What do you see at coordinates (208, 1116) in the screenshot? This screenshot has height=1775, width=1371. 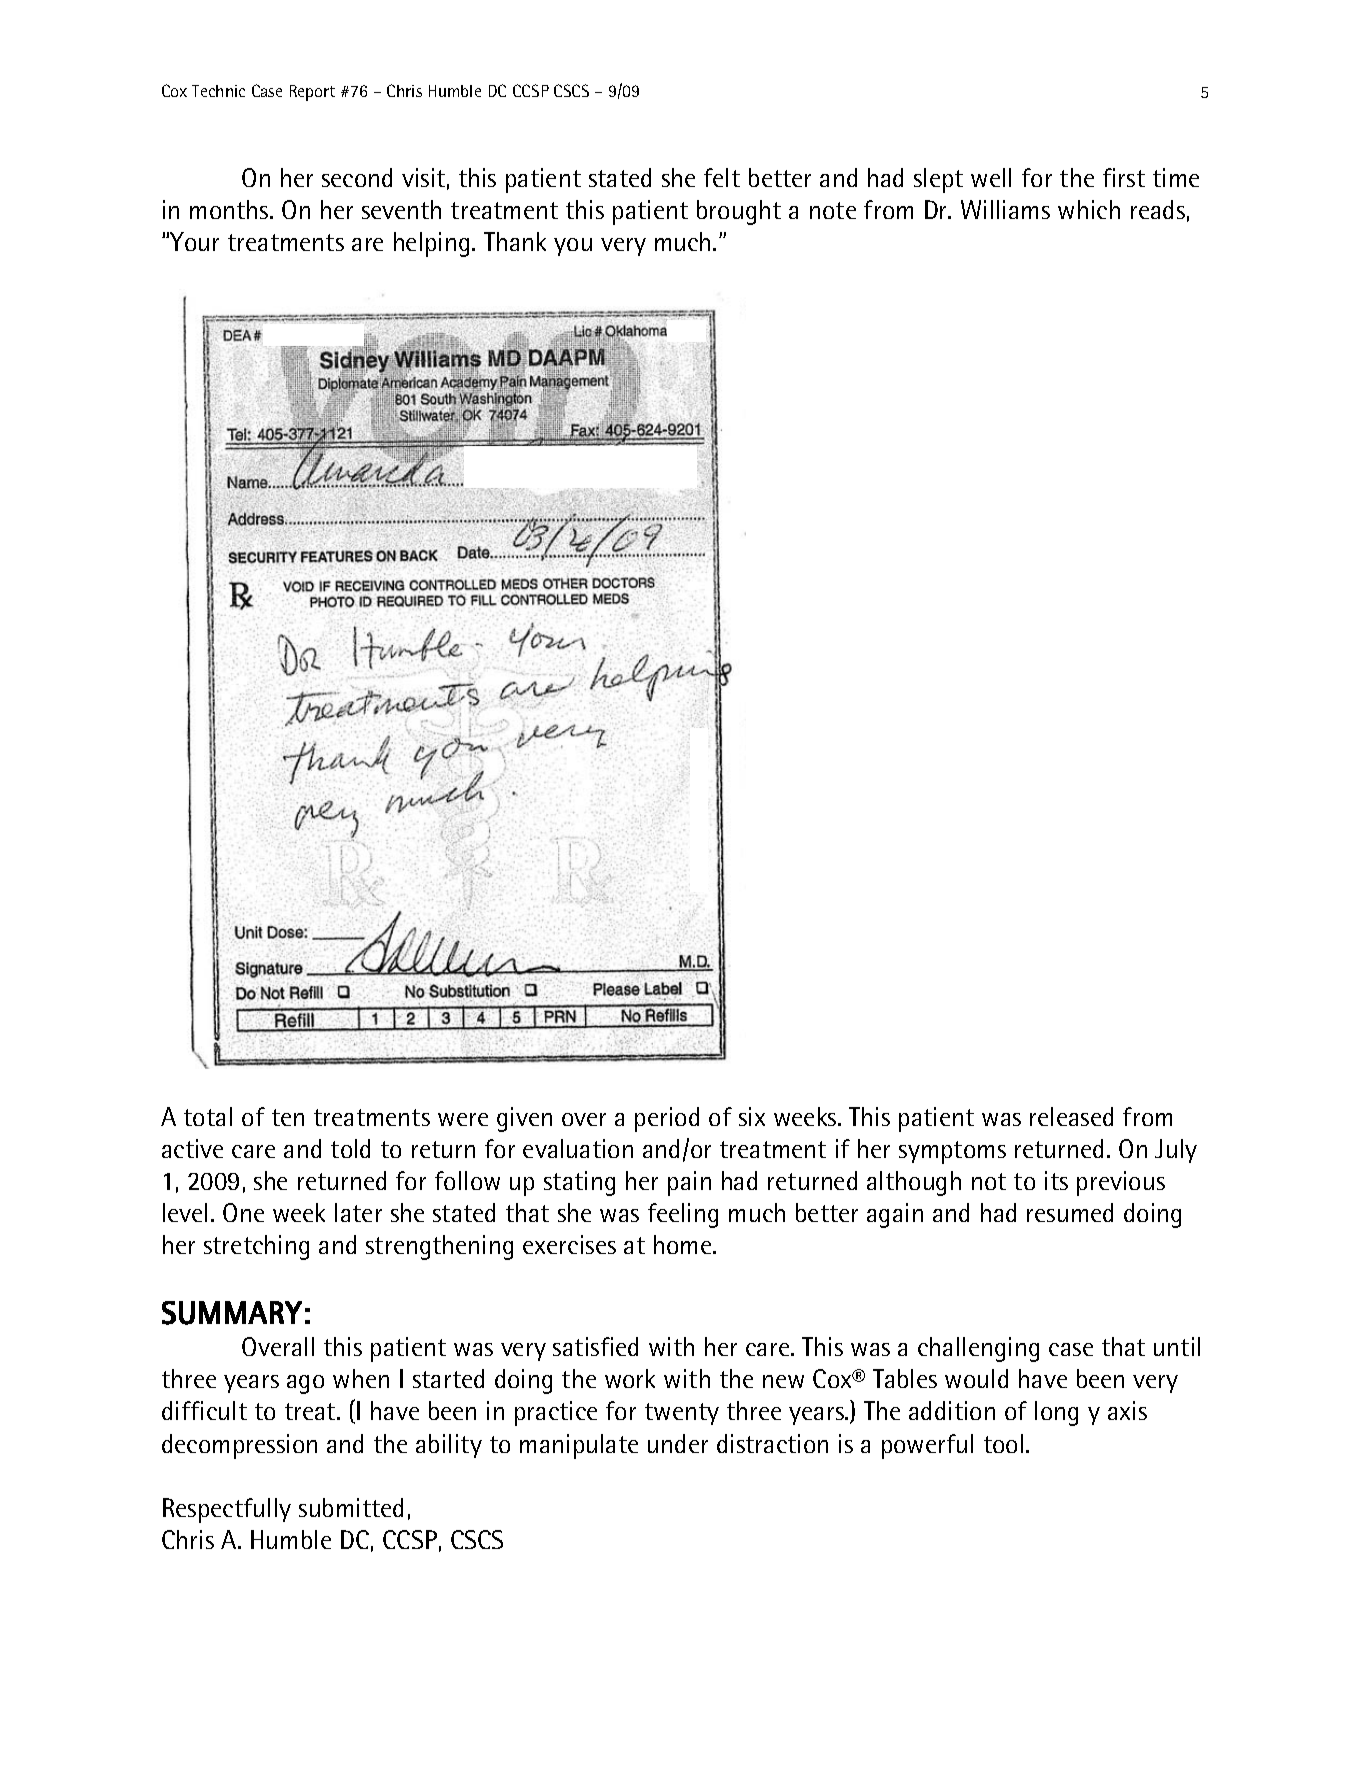 I see `total` at bounding box center [208, 1116].
